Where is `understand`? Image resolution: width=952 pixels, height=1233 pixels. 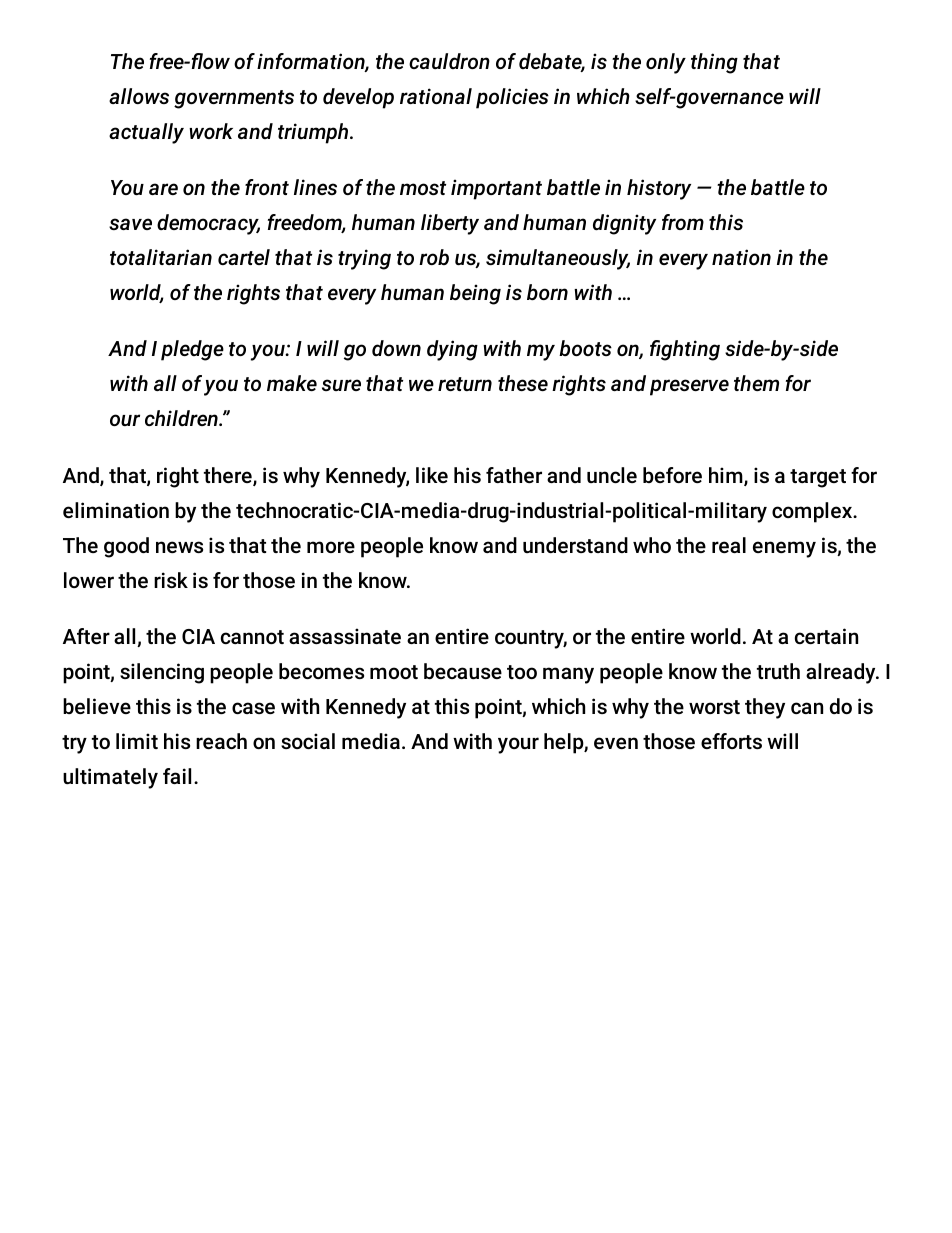 understand is located at coordinates (575, 545).
